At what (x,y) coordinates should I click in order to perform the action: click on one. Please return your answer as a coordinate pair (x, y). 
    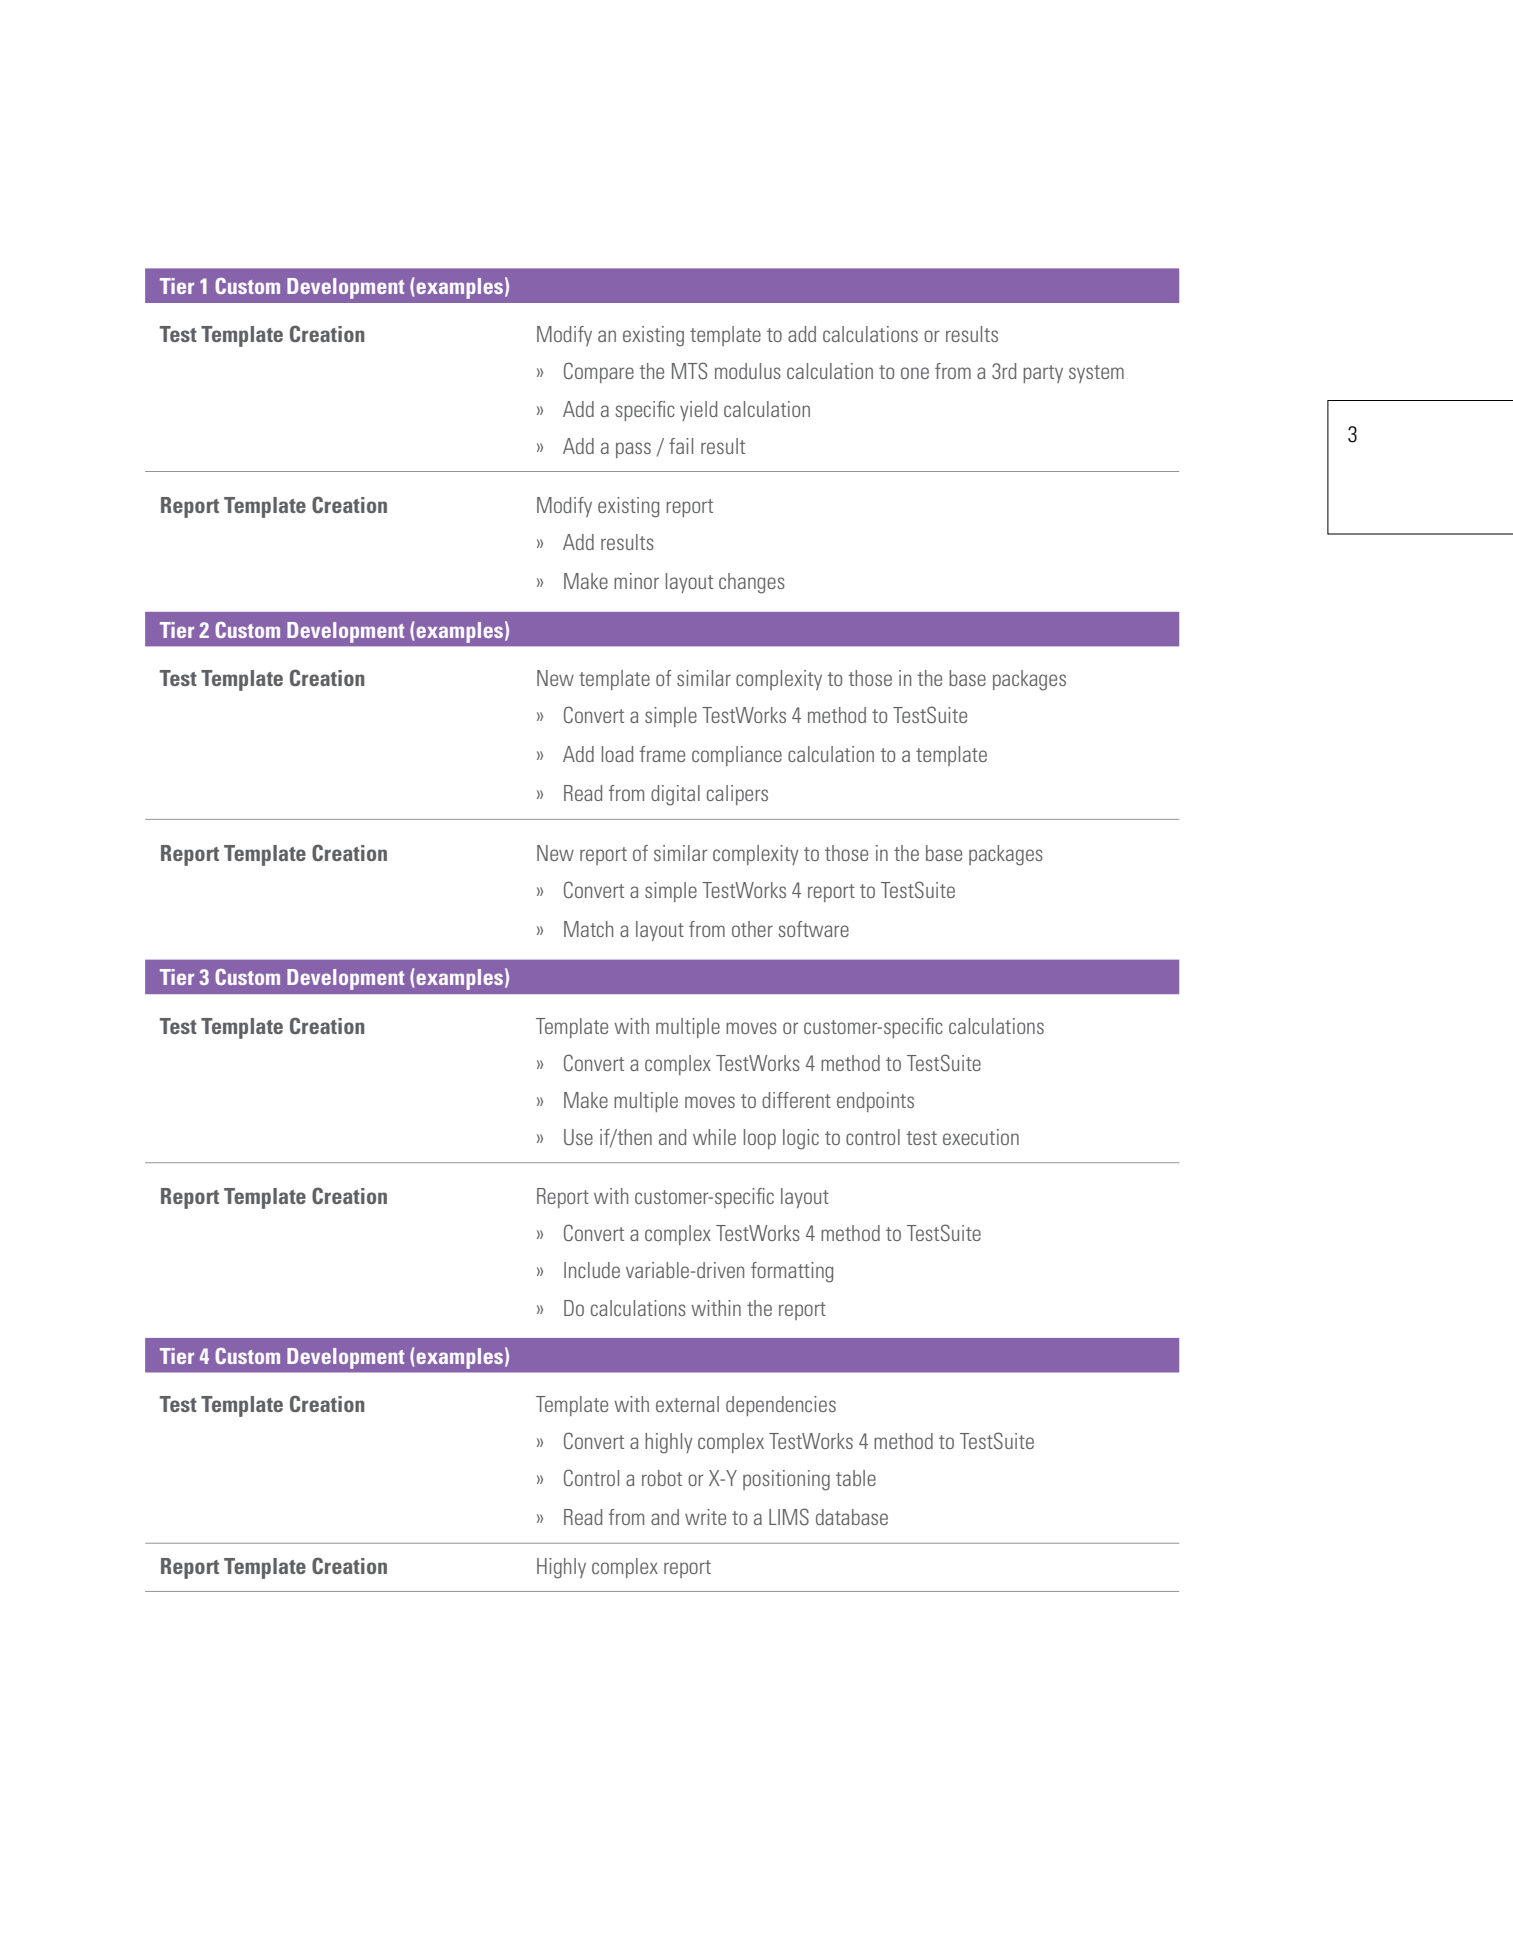
    Looking at the image, I should click on (915, 373).
